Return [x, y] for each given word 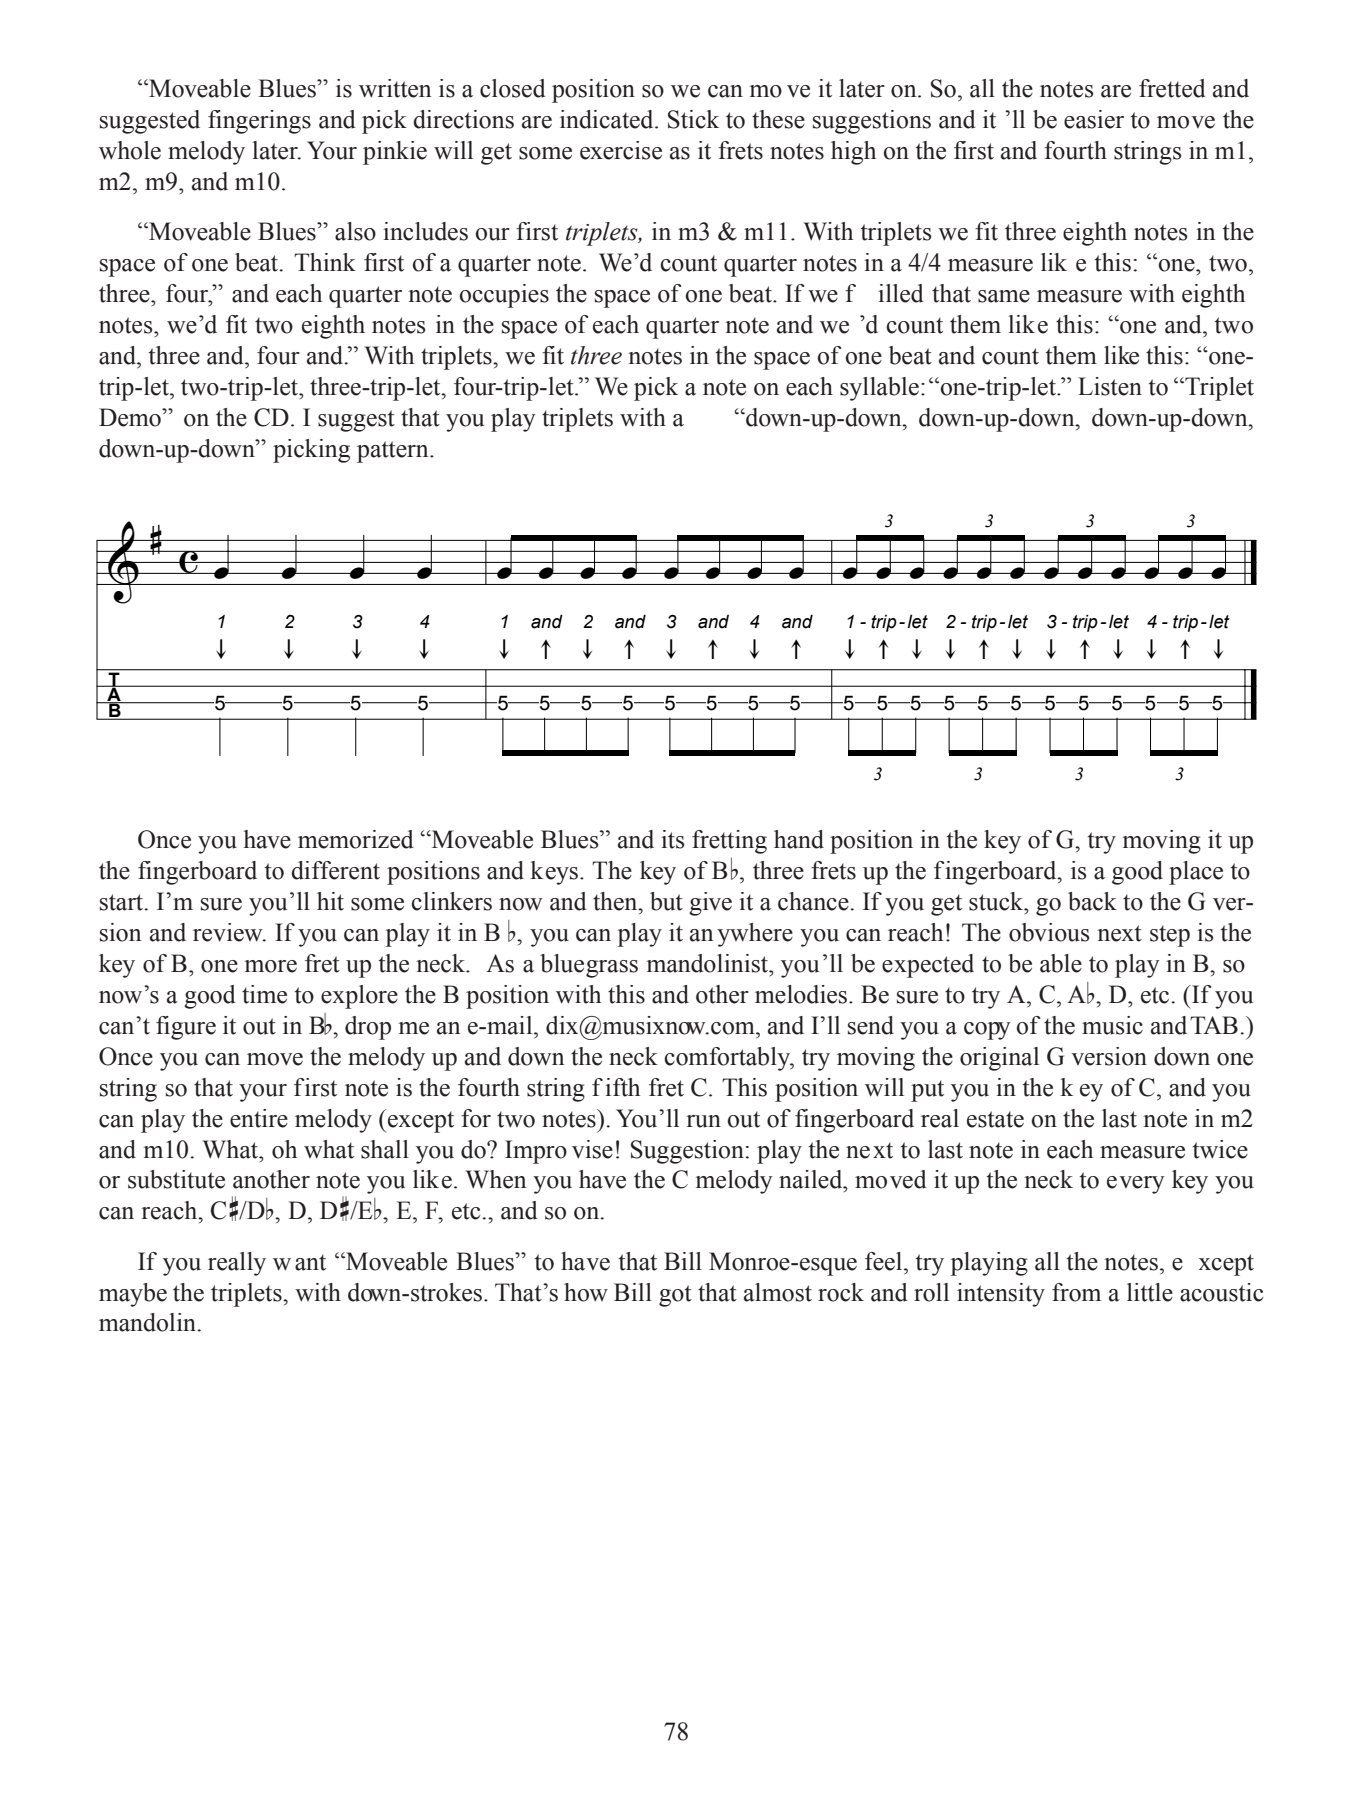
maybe [133, 1295]
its [672, 839]
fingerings [259, 122]
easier [1094, 119]
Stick [693, 119]
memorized [356, 839]
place [1196, 873]
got [675, 1296]
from [1076, 1292]
